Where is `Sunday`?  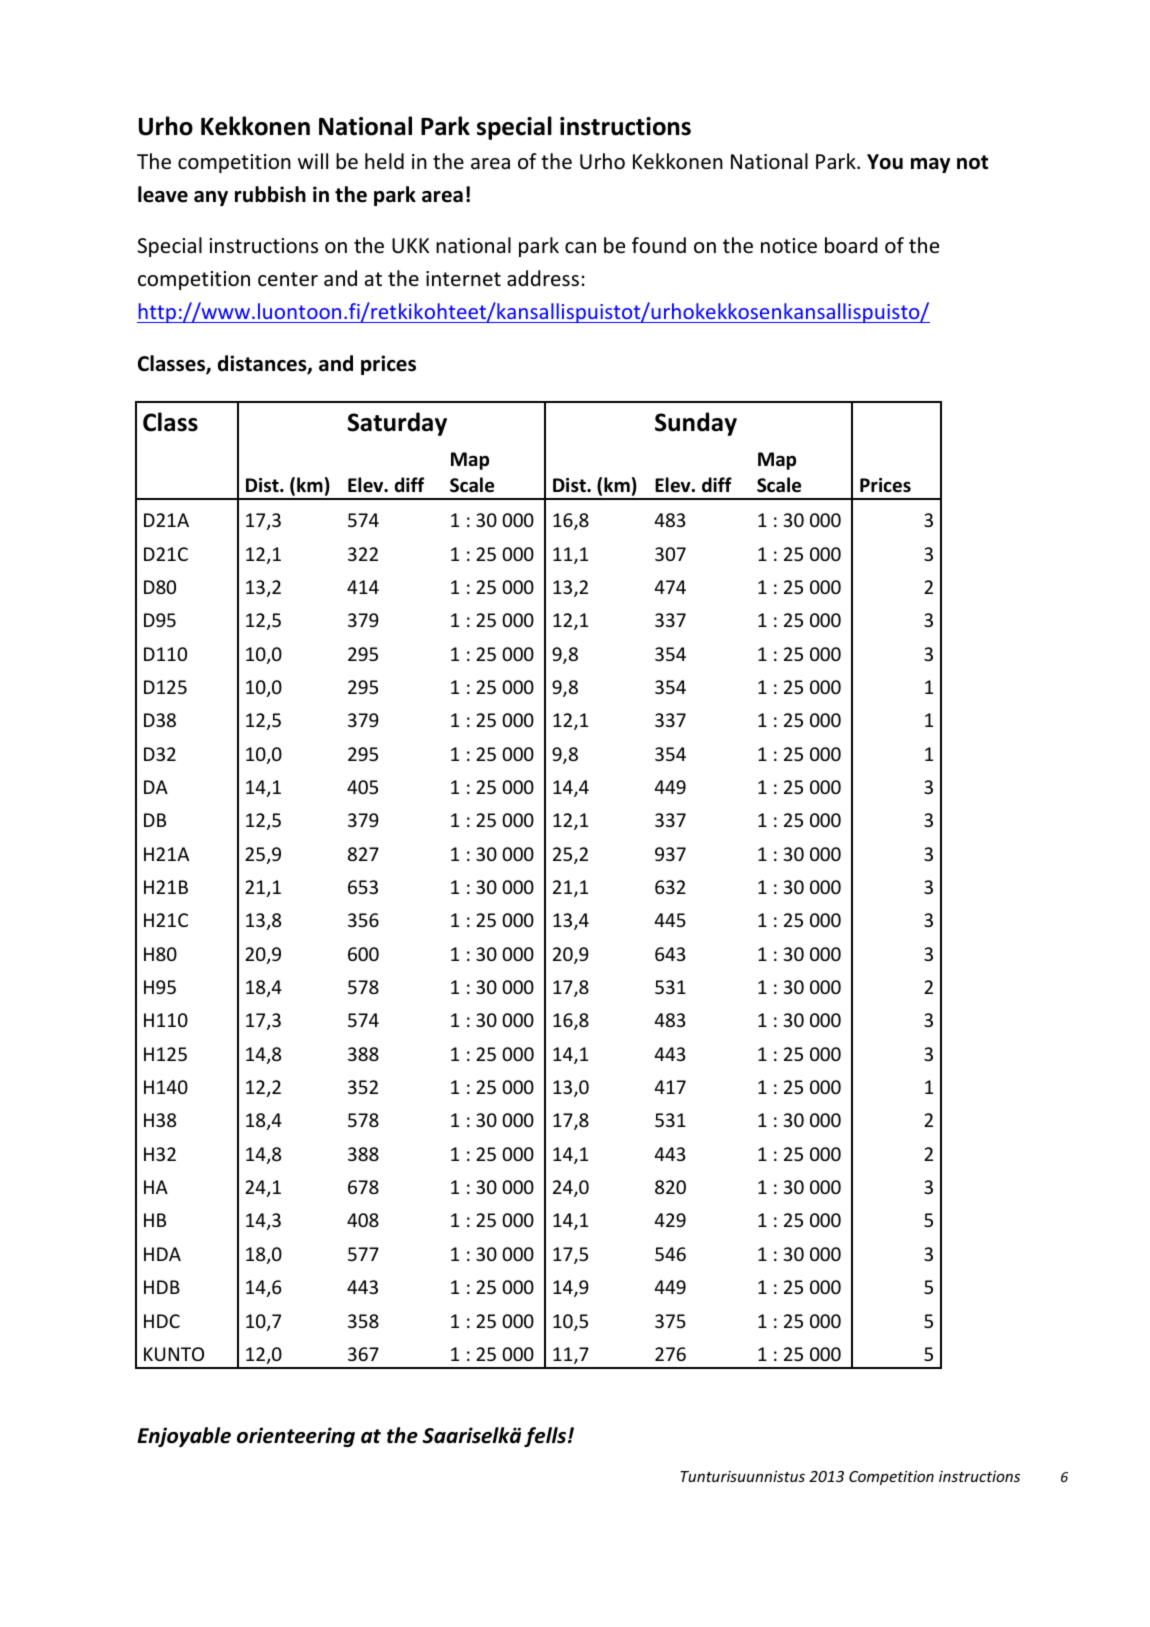 Sunday is located at coordinates (696, 424).
